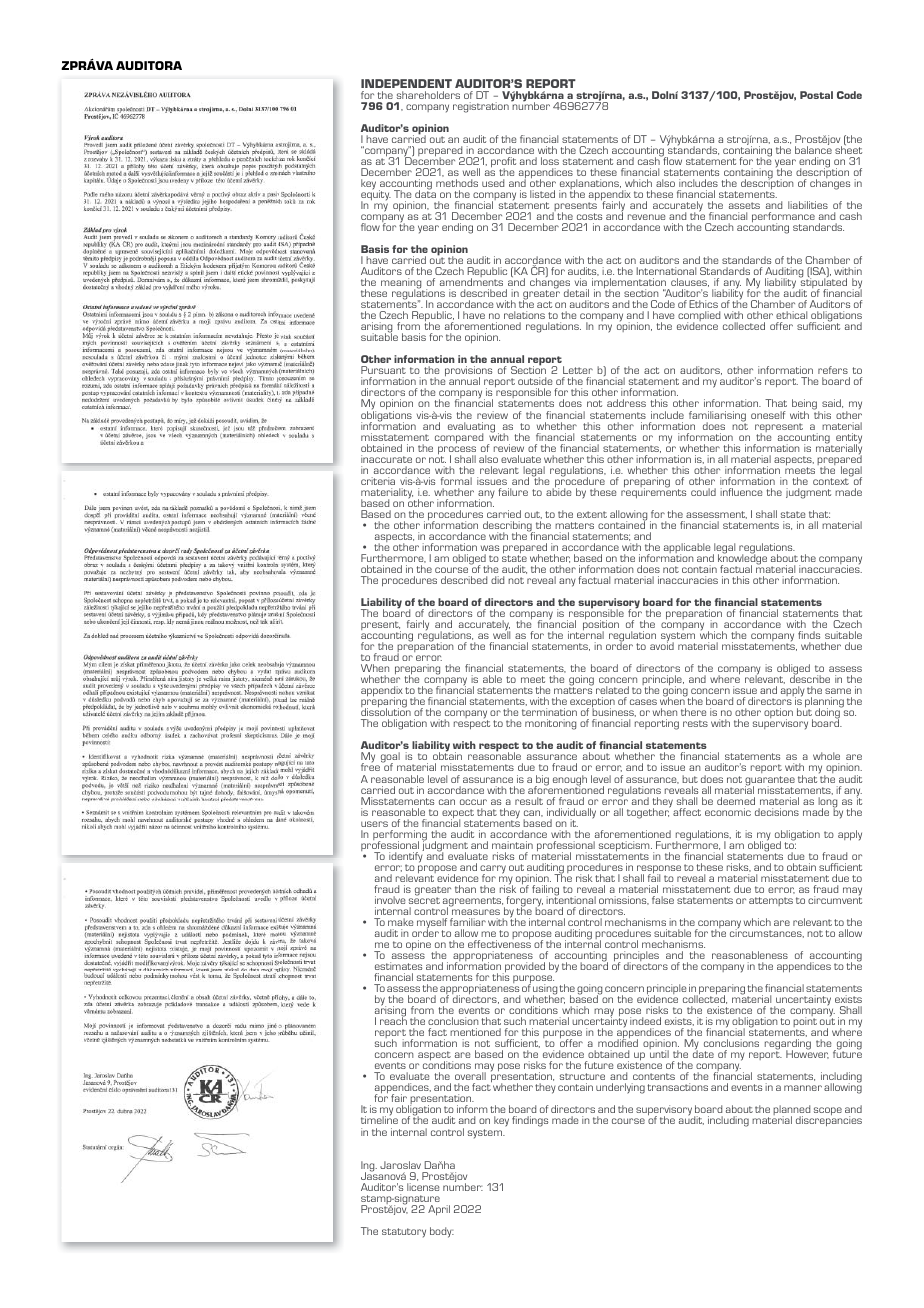 The width and height of the screenshot is (924, 1308). What do you see at coordinates (777, 812) in the screenshot?
I see `decisions` at bounding box center [777, 812].
